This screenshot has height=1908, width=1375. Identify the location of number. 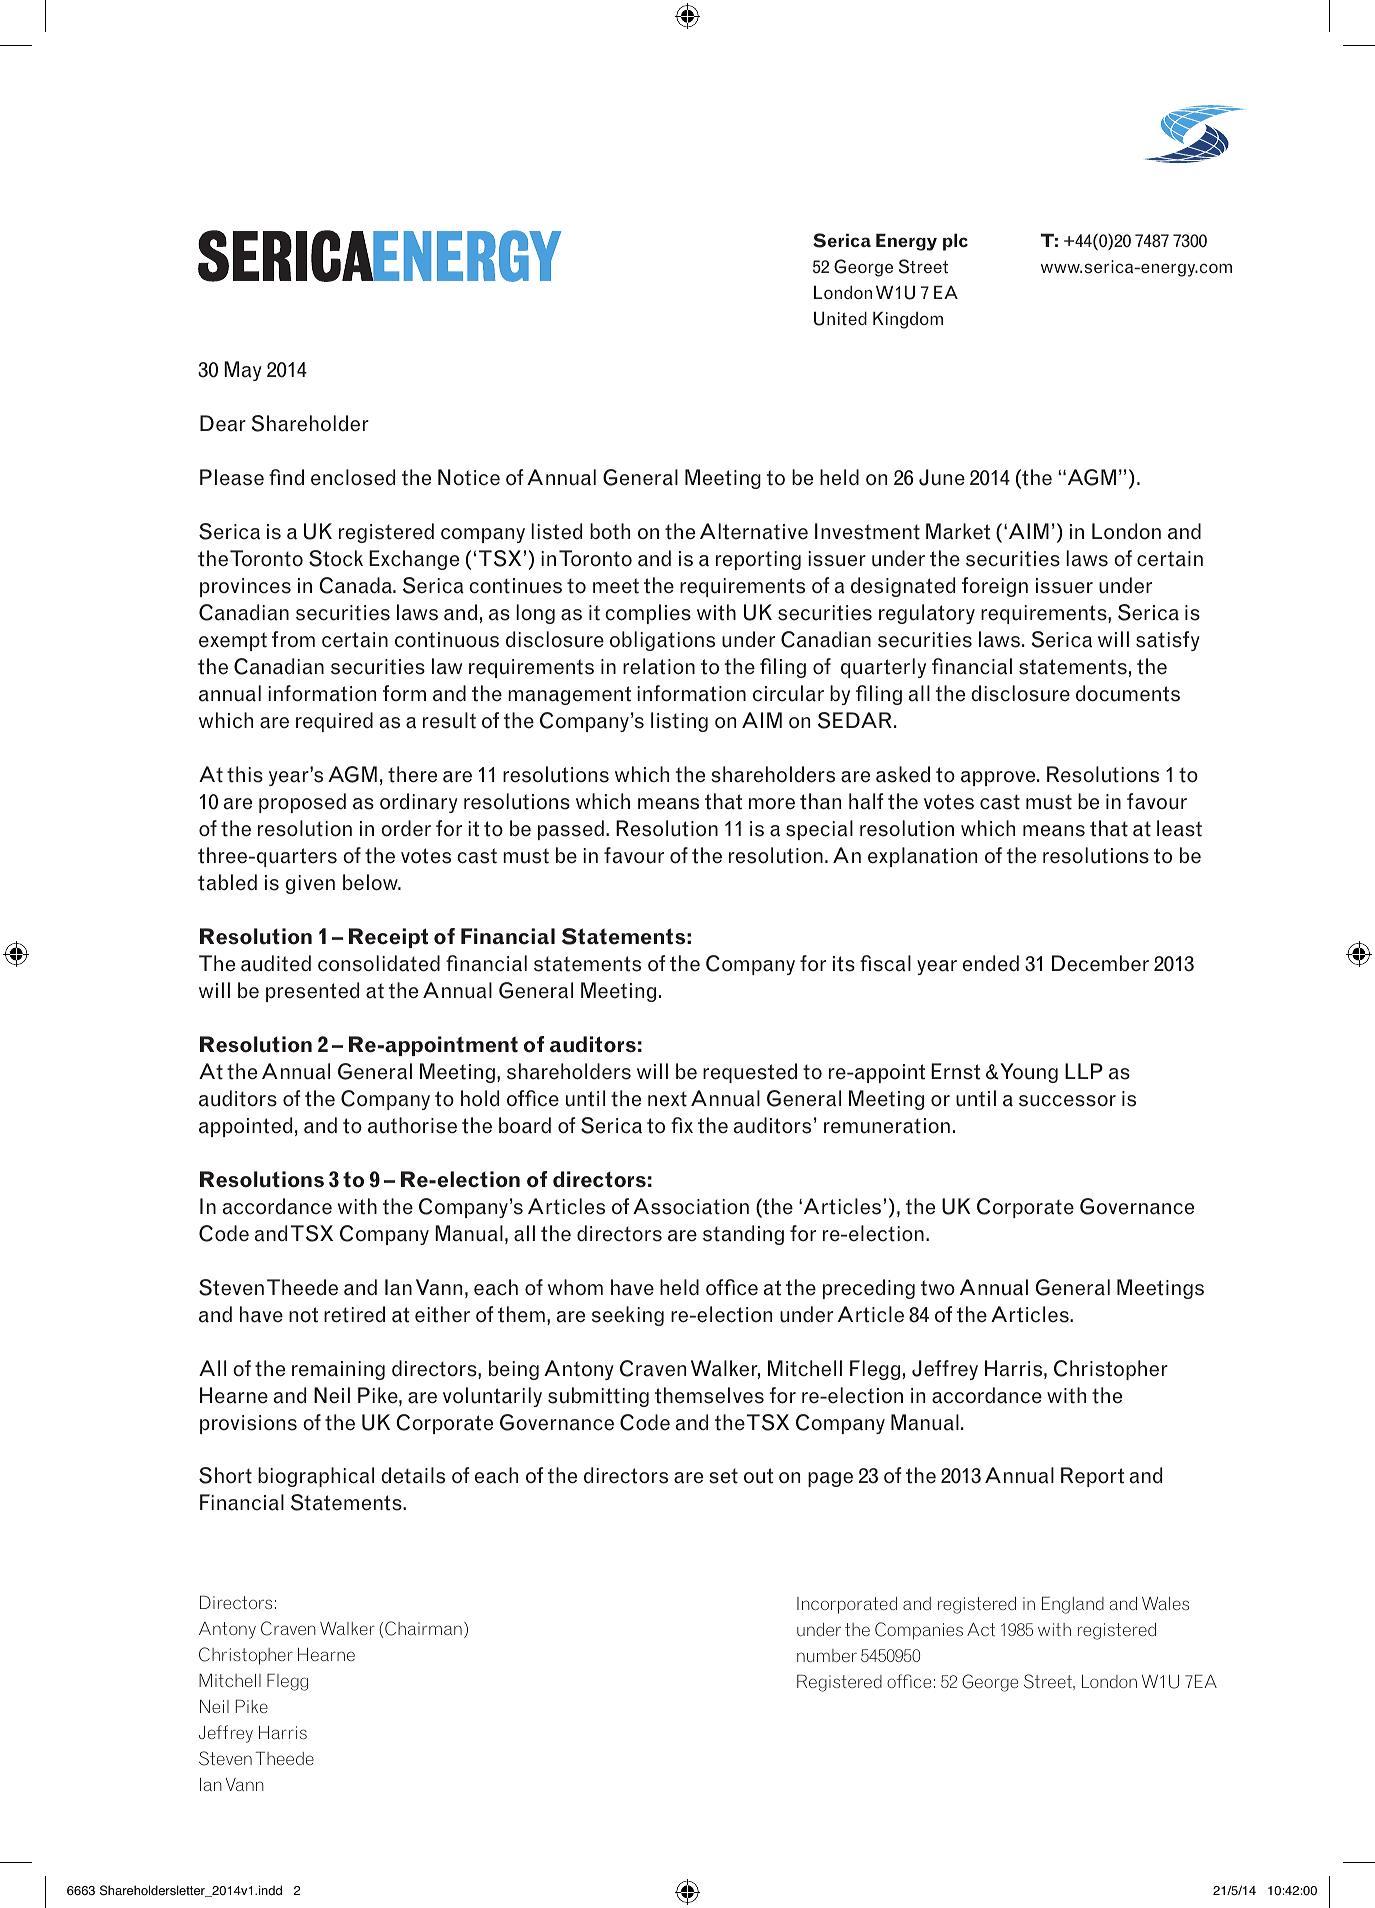
(827, 1655).
